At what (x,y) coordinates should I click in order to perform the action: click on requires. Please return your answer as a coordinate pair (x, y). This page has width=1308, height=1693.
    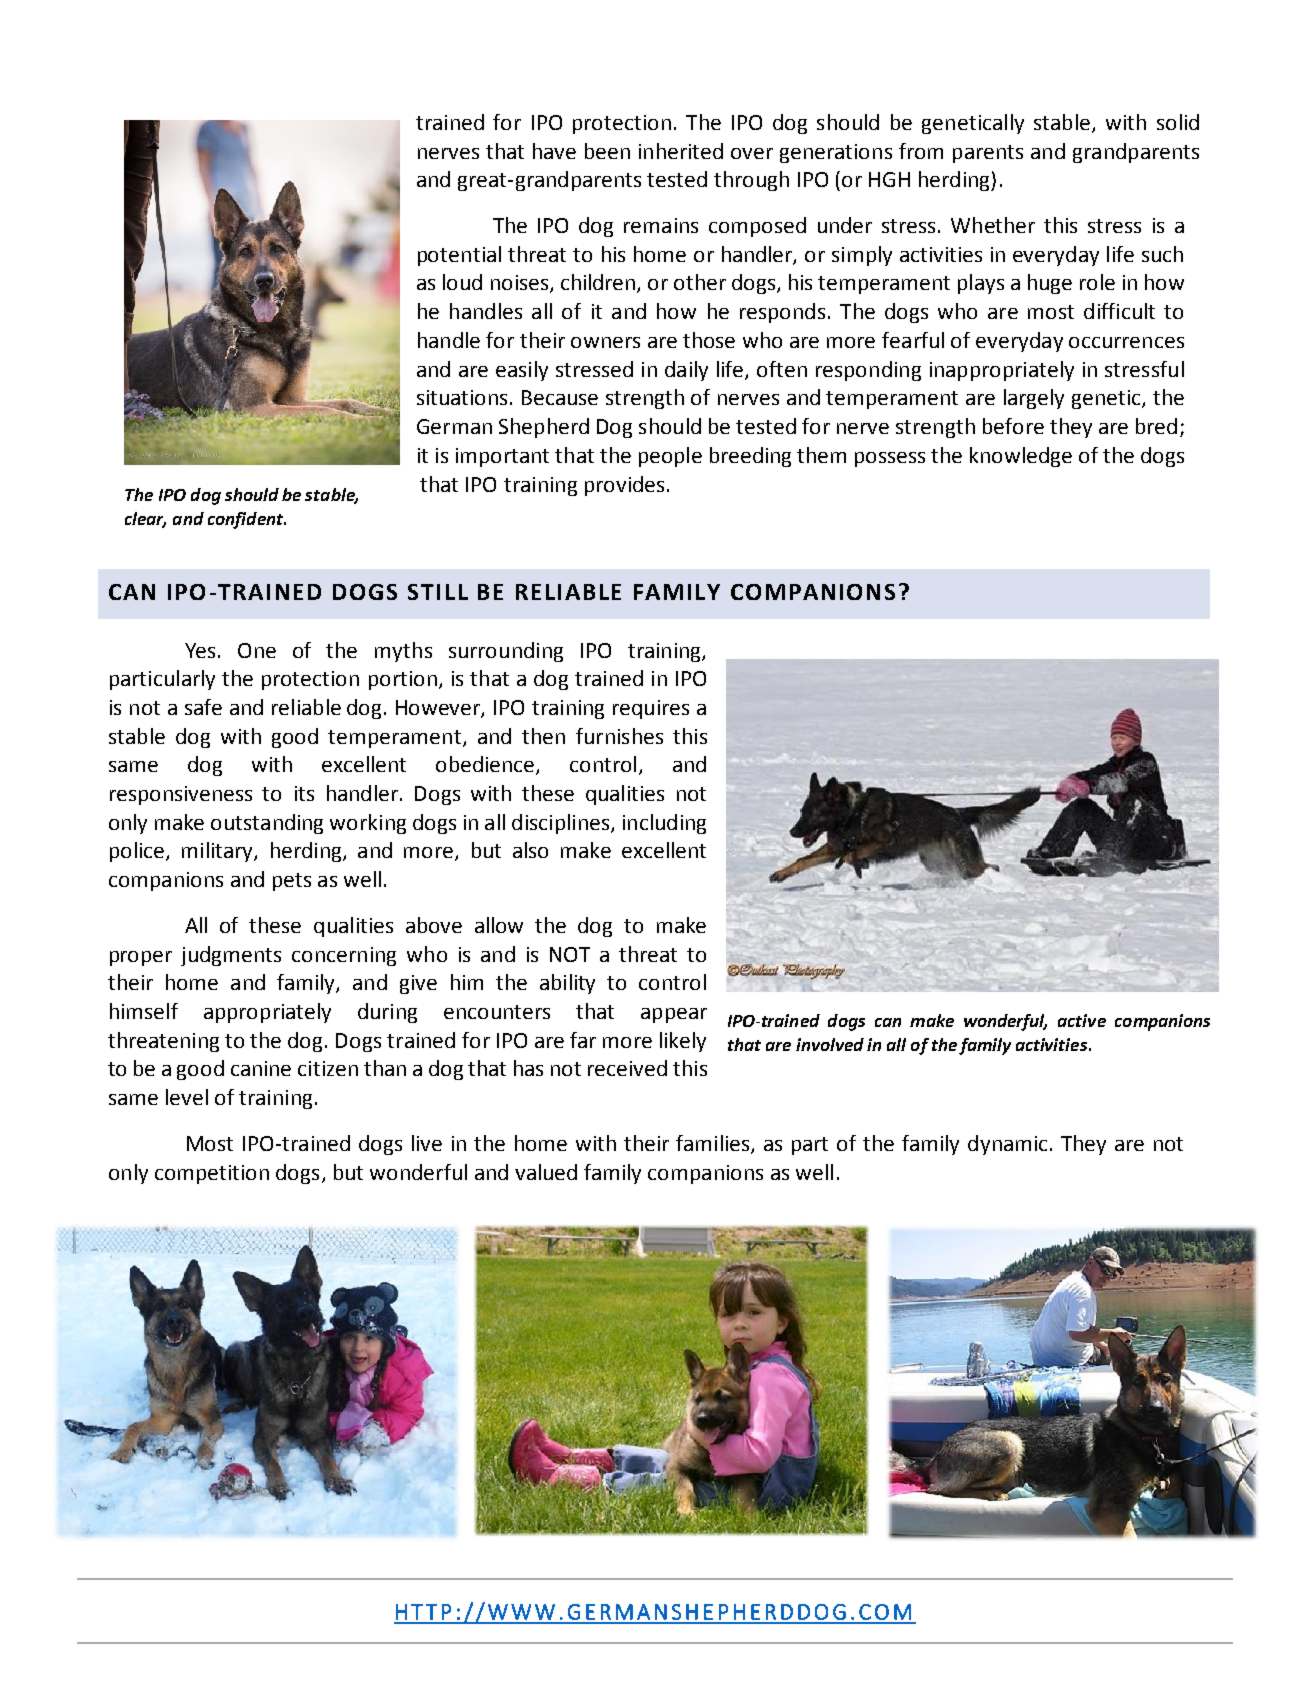
    Looking at the image, I should click on (651, 709).
